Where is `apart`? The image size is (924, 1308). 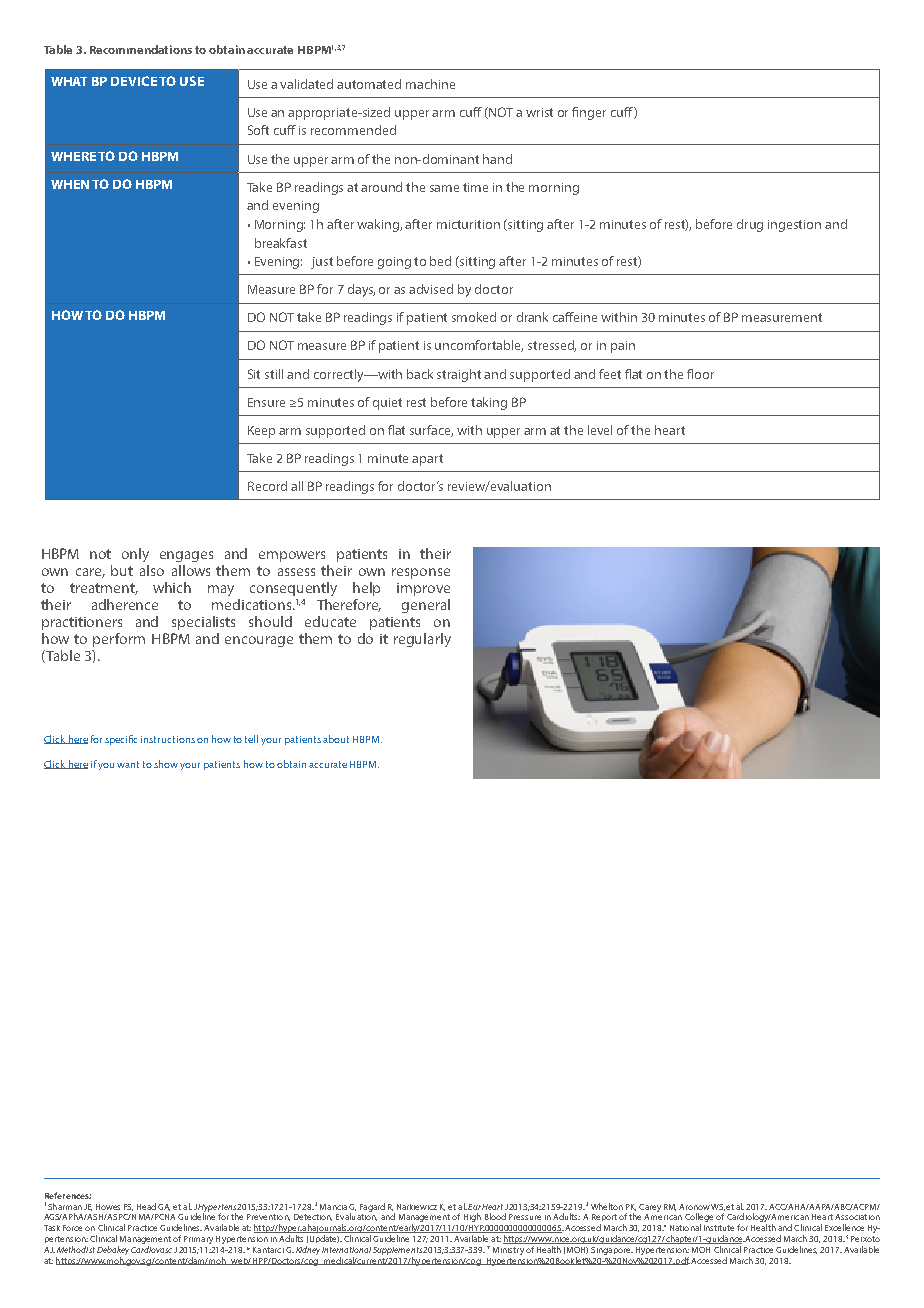 apart is located at coordinates (427, 460).
